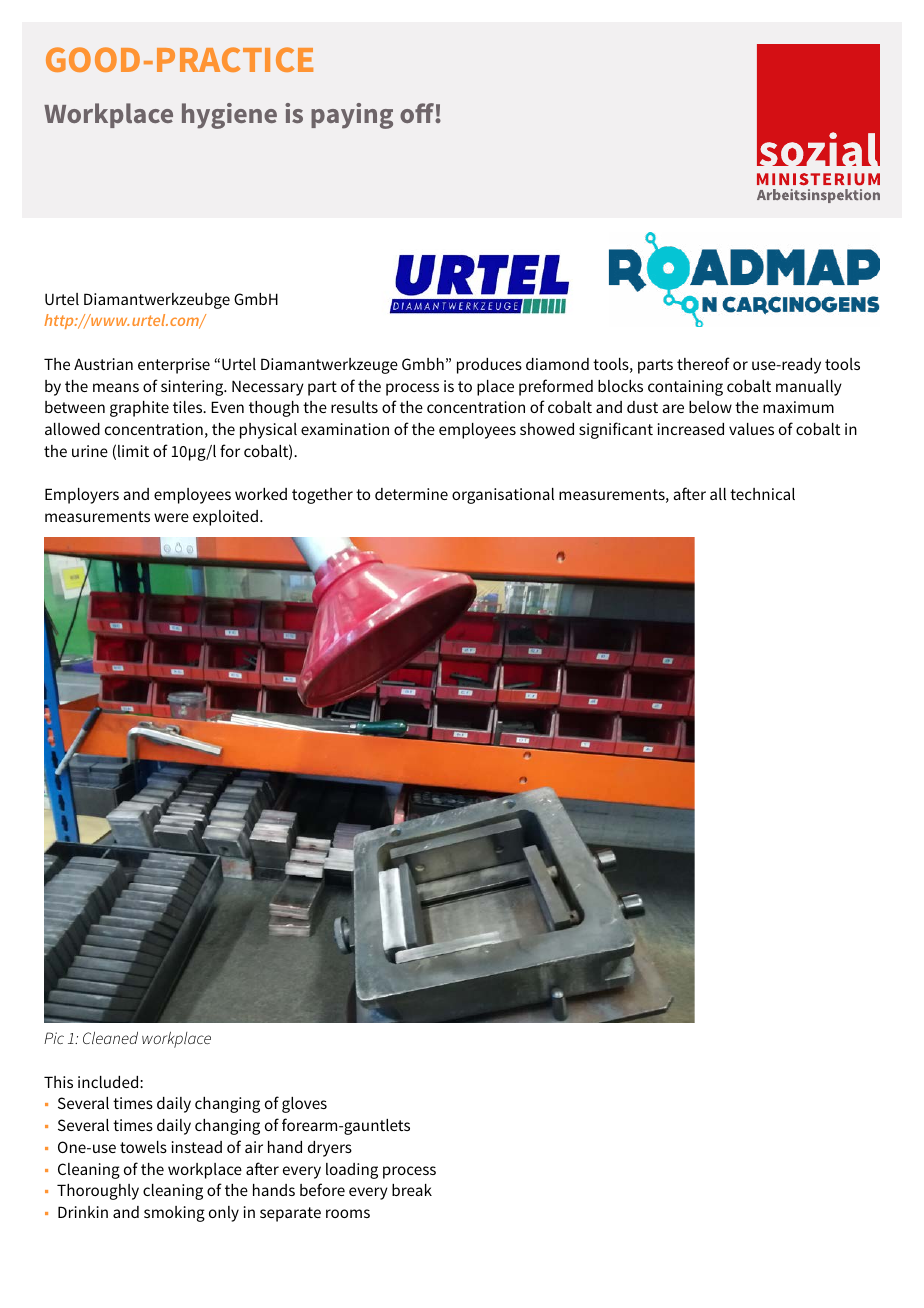  I want to click on thereof, so click(703, 363).
